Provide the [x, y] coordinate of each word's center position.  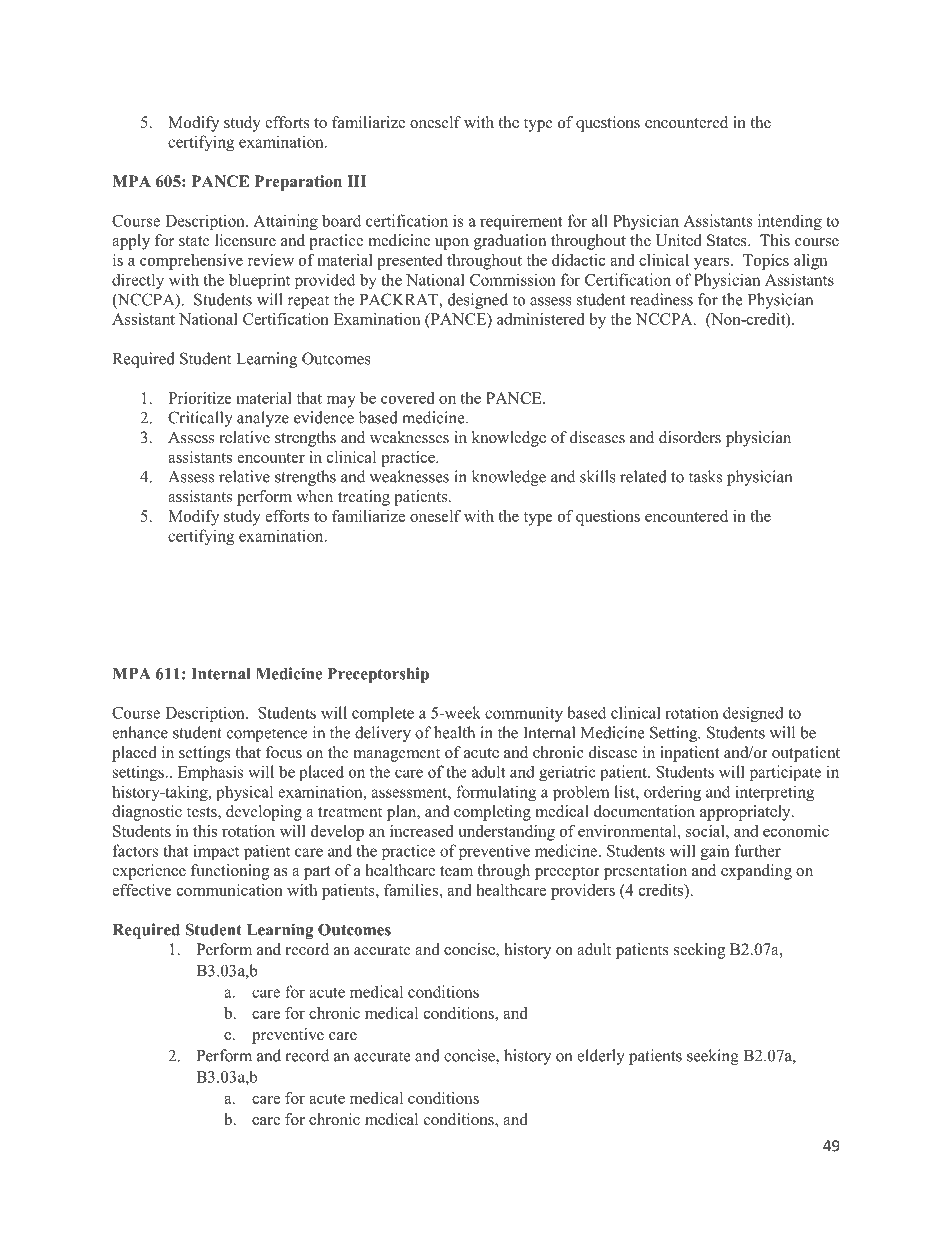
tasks [705, 476]
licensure [245, 240]
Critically [200, 419]
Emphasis [210, 773]
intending [790, 222]
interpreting [774, 793]
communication [230, 890]
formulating [496, 793]
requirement [521, 222]
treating [364, 498]
